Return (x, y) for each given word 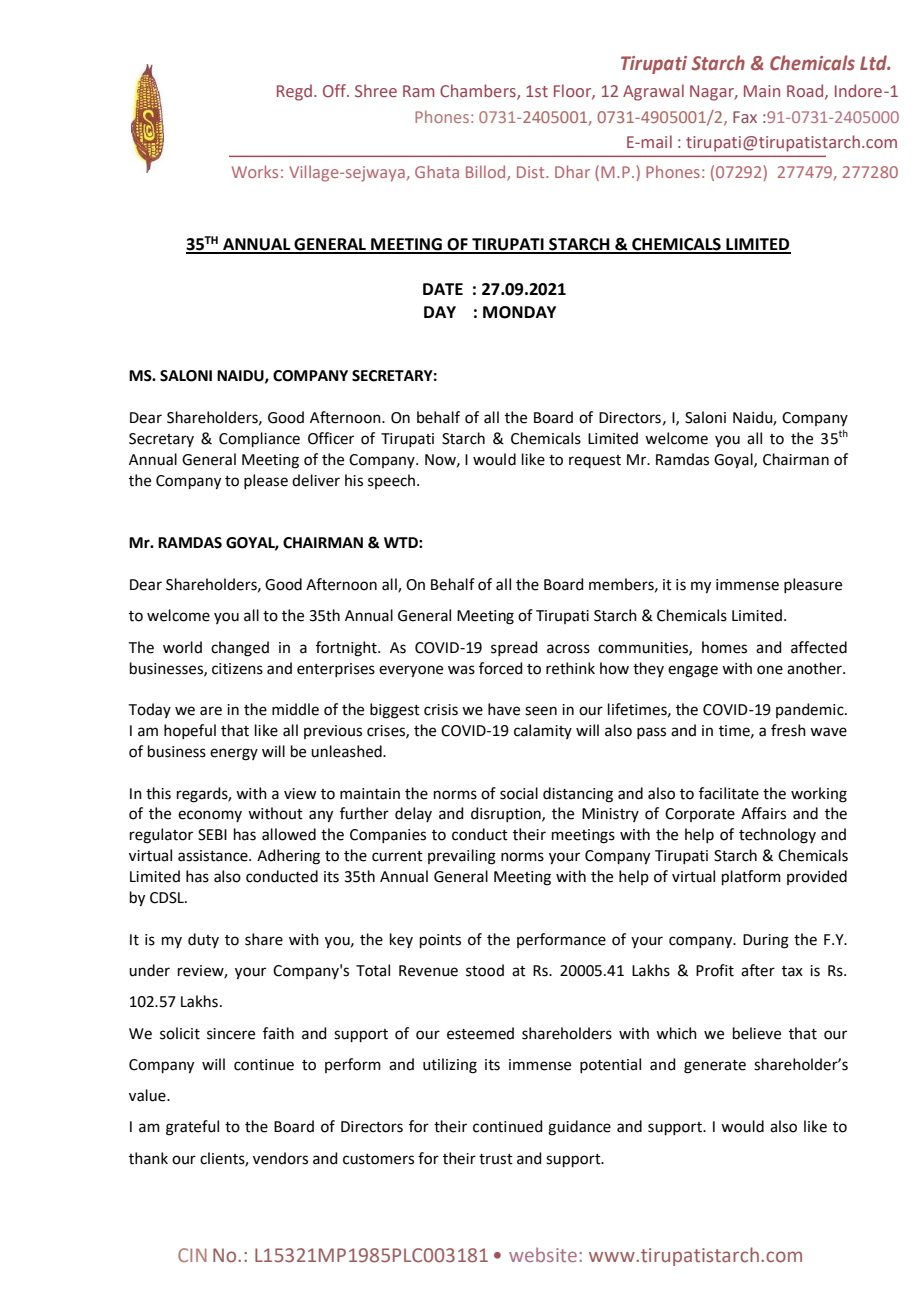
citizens (237, 669)
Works (255, 171)
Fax (745, 117)
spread (514, 648)
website (543, 1254)
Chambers (479, 92)
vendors (280, 1158)
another (815, 668)
